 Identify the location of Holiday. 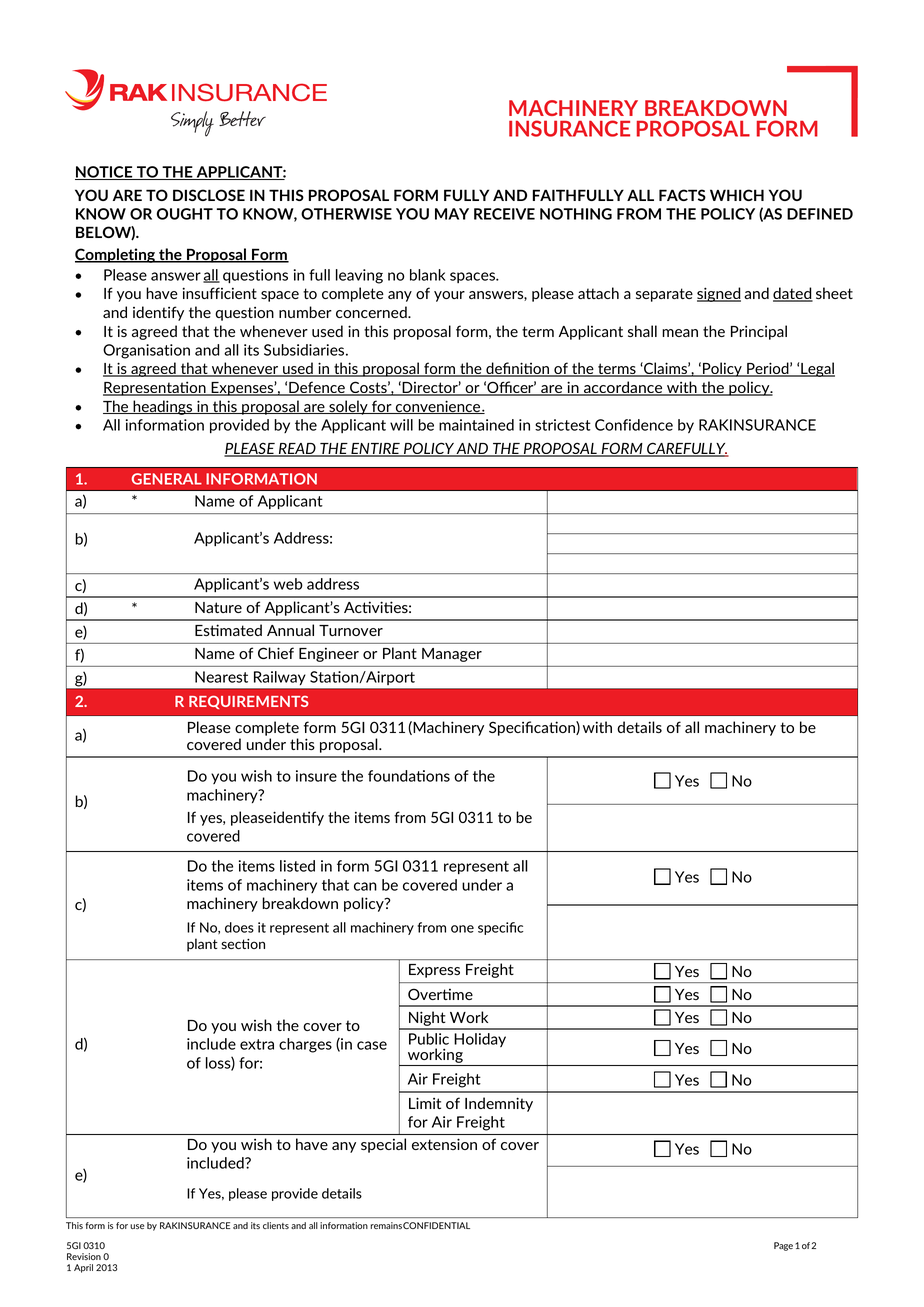
(480, 1040).
